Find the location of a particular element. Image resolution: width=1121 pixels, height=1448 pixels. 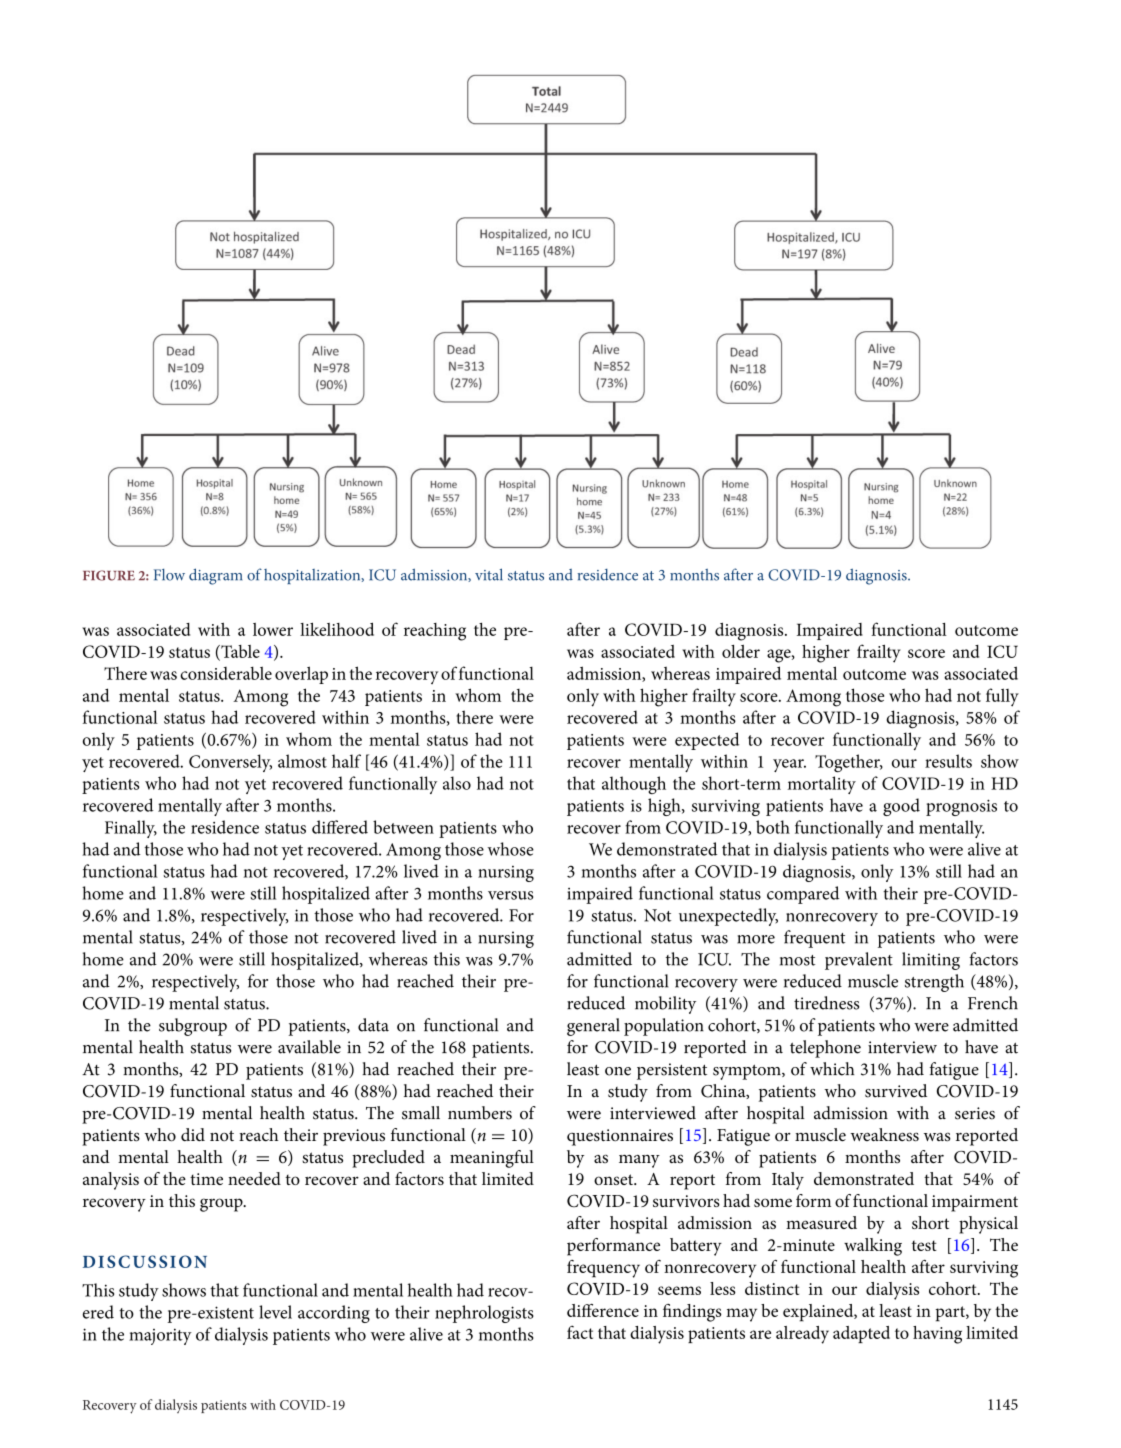

although is located at coordinates (634, 785).
